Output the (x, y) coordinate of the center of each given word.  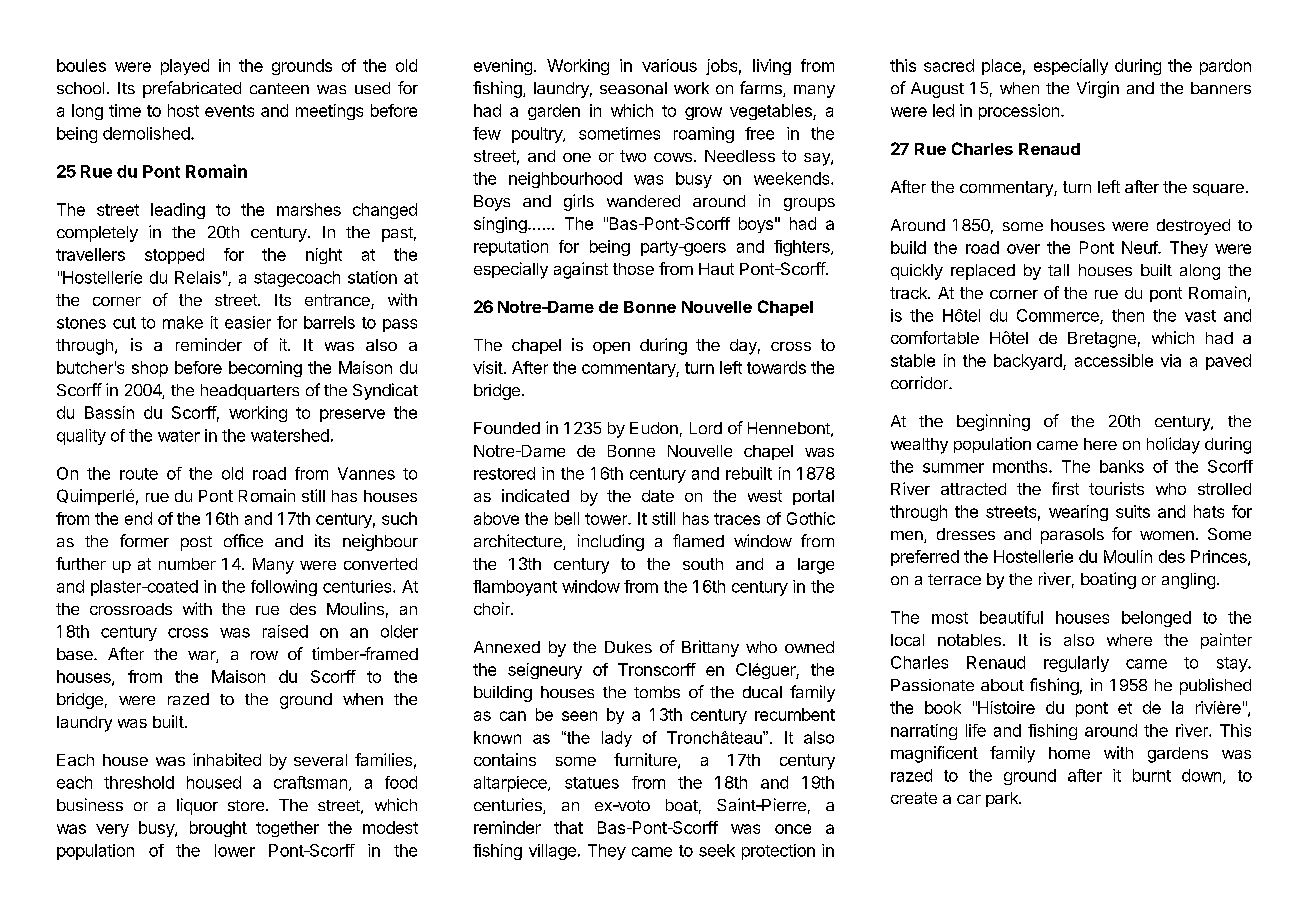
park (1003, 799)
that (568, 827)
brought (218, 829)
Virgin (1098, 89)
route (139, 474)
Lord (706, 428)
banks (1122, 466)
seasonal (633, 88)
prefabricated (192, 89)
